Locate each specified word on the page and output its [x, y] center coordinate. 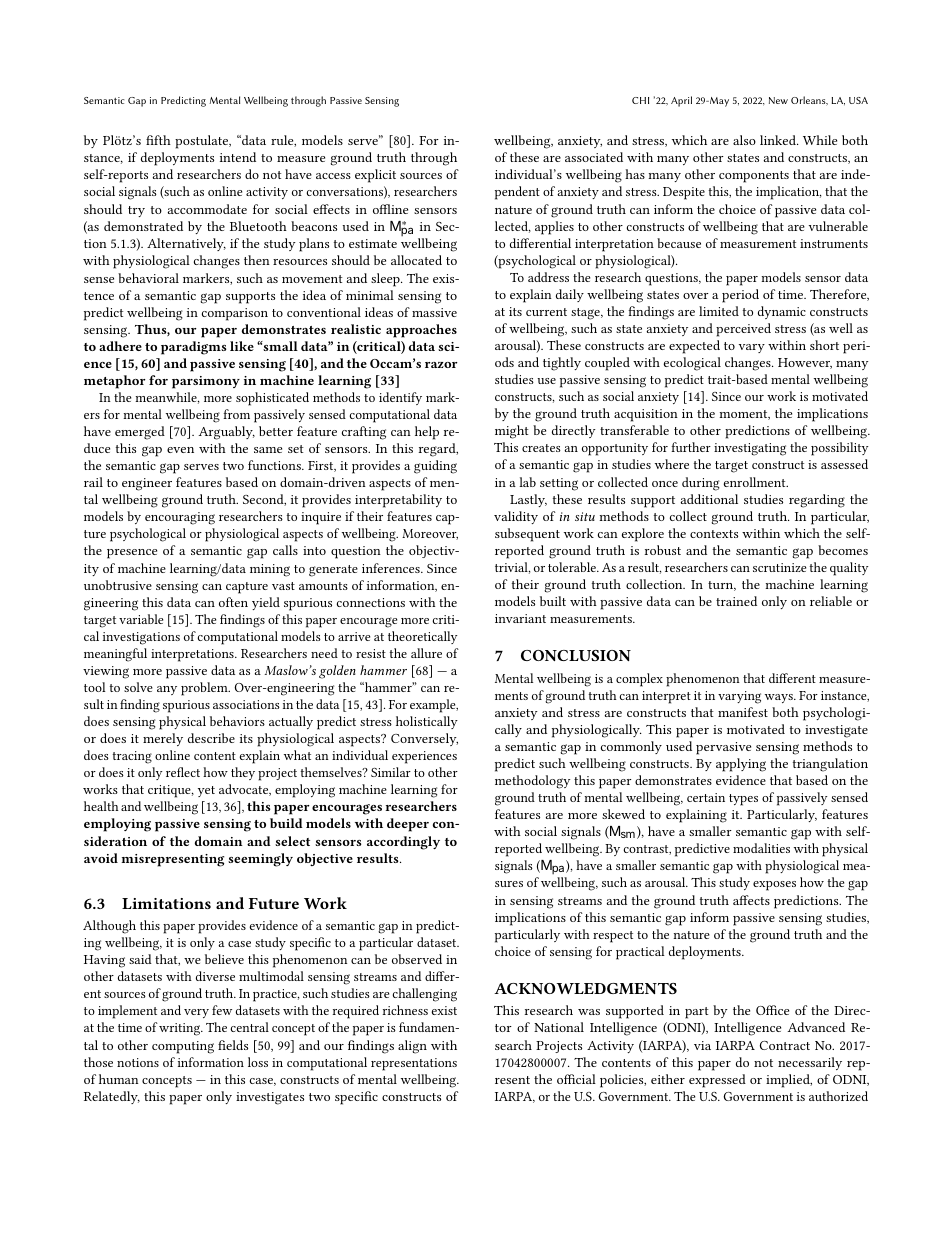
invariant [520, 618]
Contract [785, 1045]
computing [183, 1047]
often [233, 602]
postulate [203, 142]
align [412, 1047]
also [744, 140]
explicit [375, 176]
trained [736, 601]
